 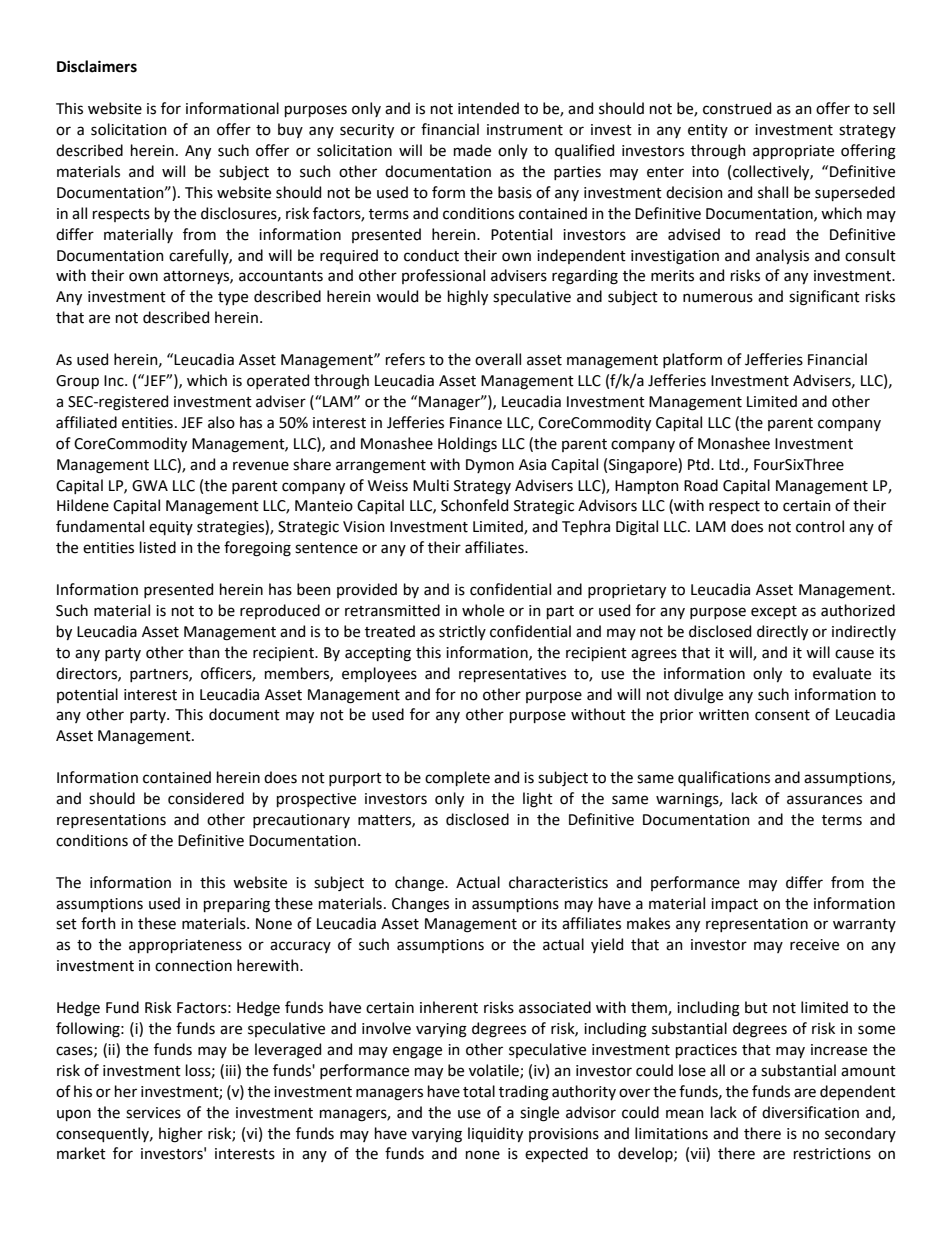 I want to click on higher, so click(x=181, y=1135).
